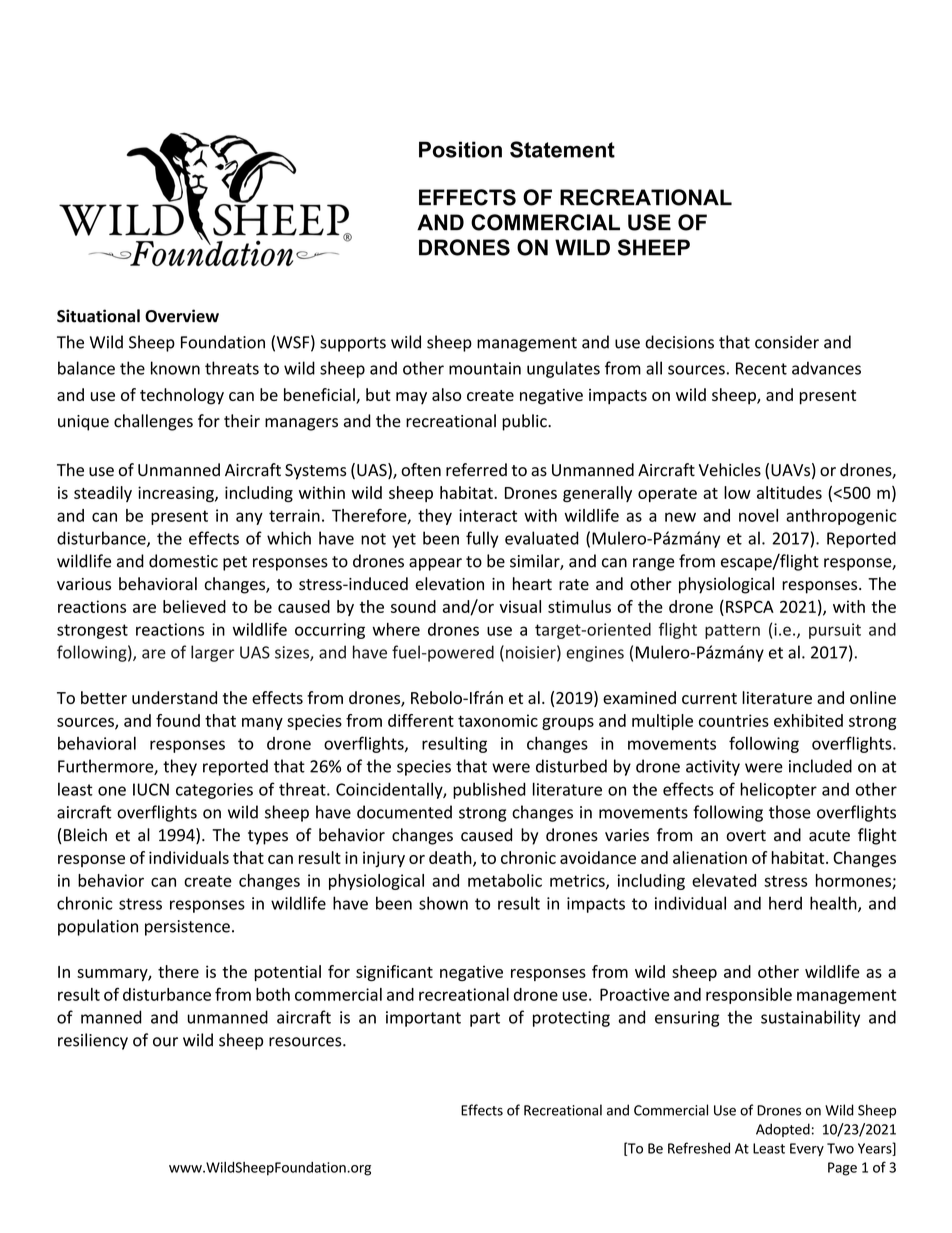  What do you see at coordinates (485, 1019) in the screenshot?
I see `part` at bounding box center [485, 1019].
